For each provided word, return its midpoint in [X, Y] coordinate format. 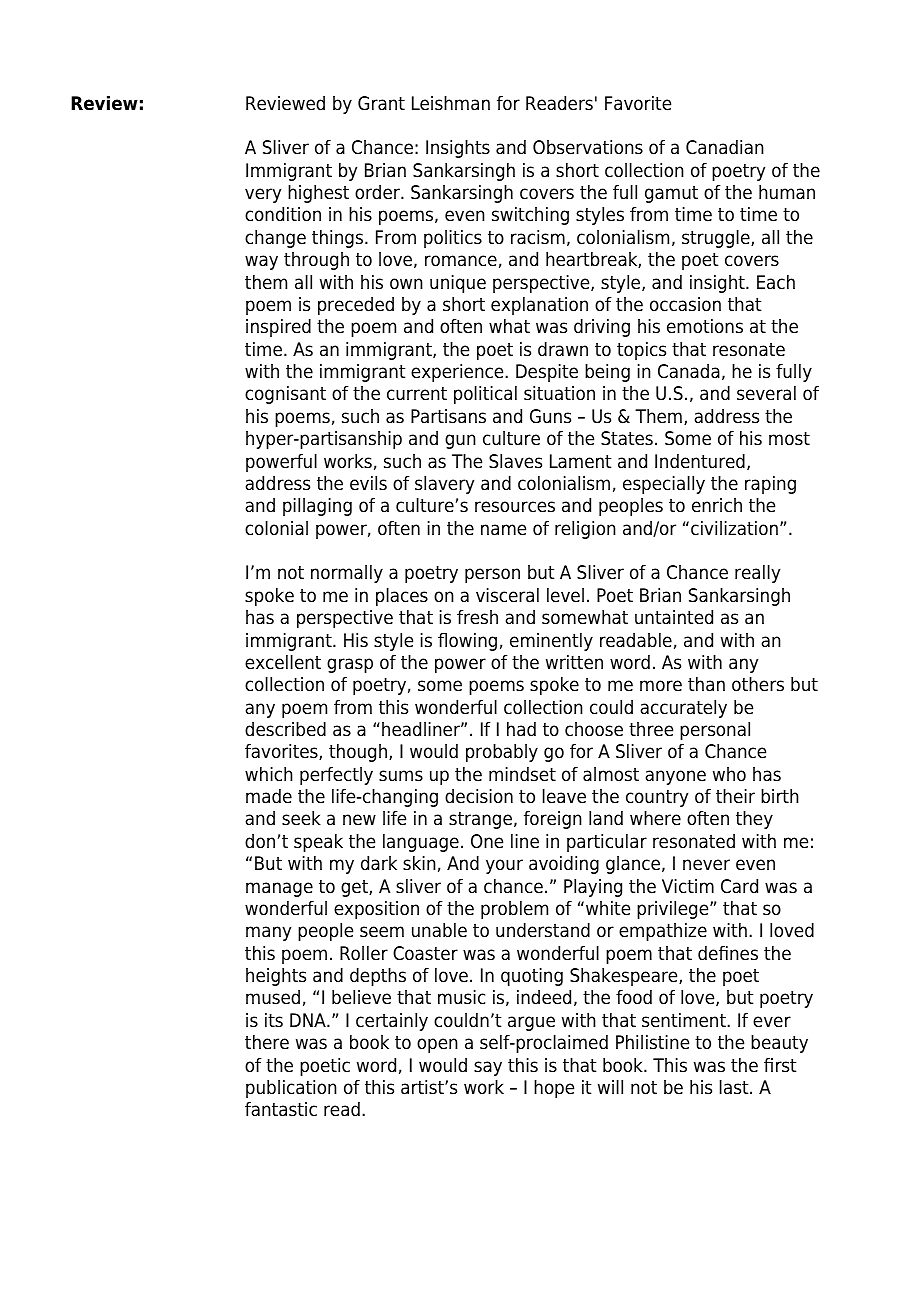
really [757, 574]
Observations [588, 147]
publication [291, 1089]
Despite [547, 373]
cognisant [285, 395]
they [754, 820]
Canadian [725, 147]
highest [318, 194]
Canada [689, 371]
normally [347, 574]
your [504, 866]
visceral [507, 595]
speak [318, 843]
